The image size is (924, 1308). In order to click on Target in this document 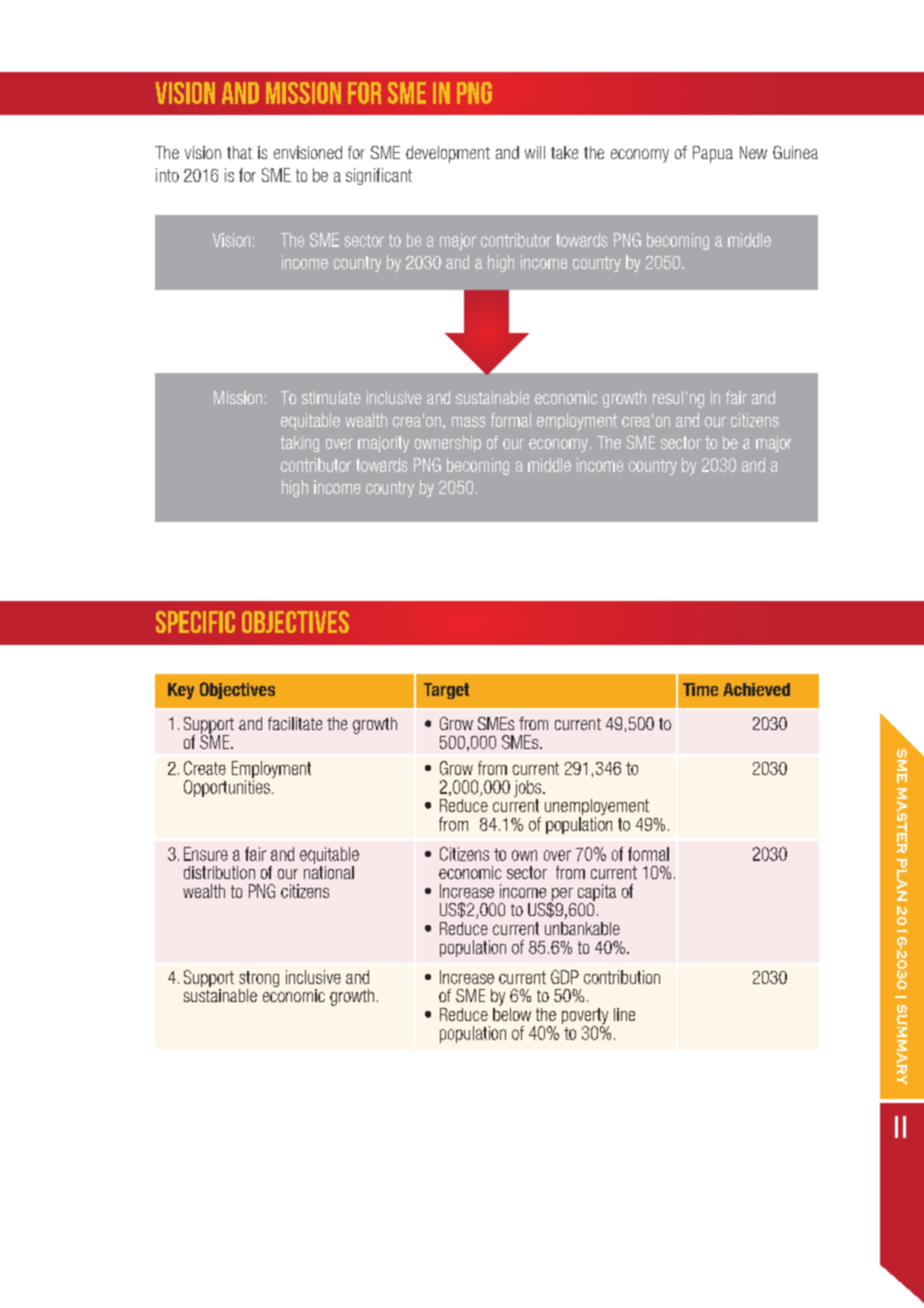, I will do `click(446, 691)`.
